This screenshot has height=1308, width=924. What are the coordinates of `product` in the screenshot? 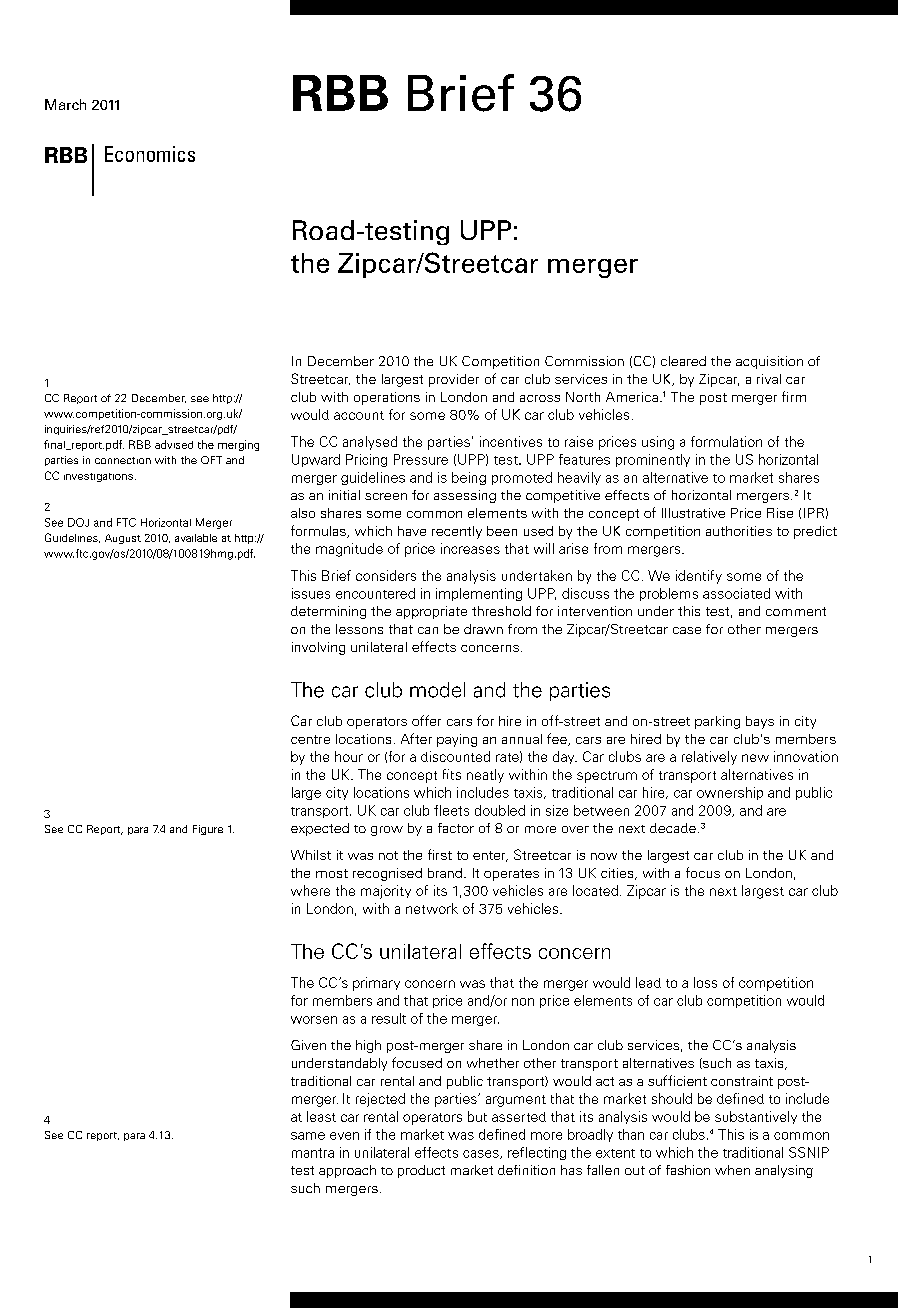 It's located at (421, 1171).
